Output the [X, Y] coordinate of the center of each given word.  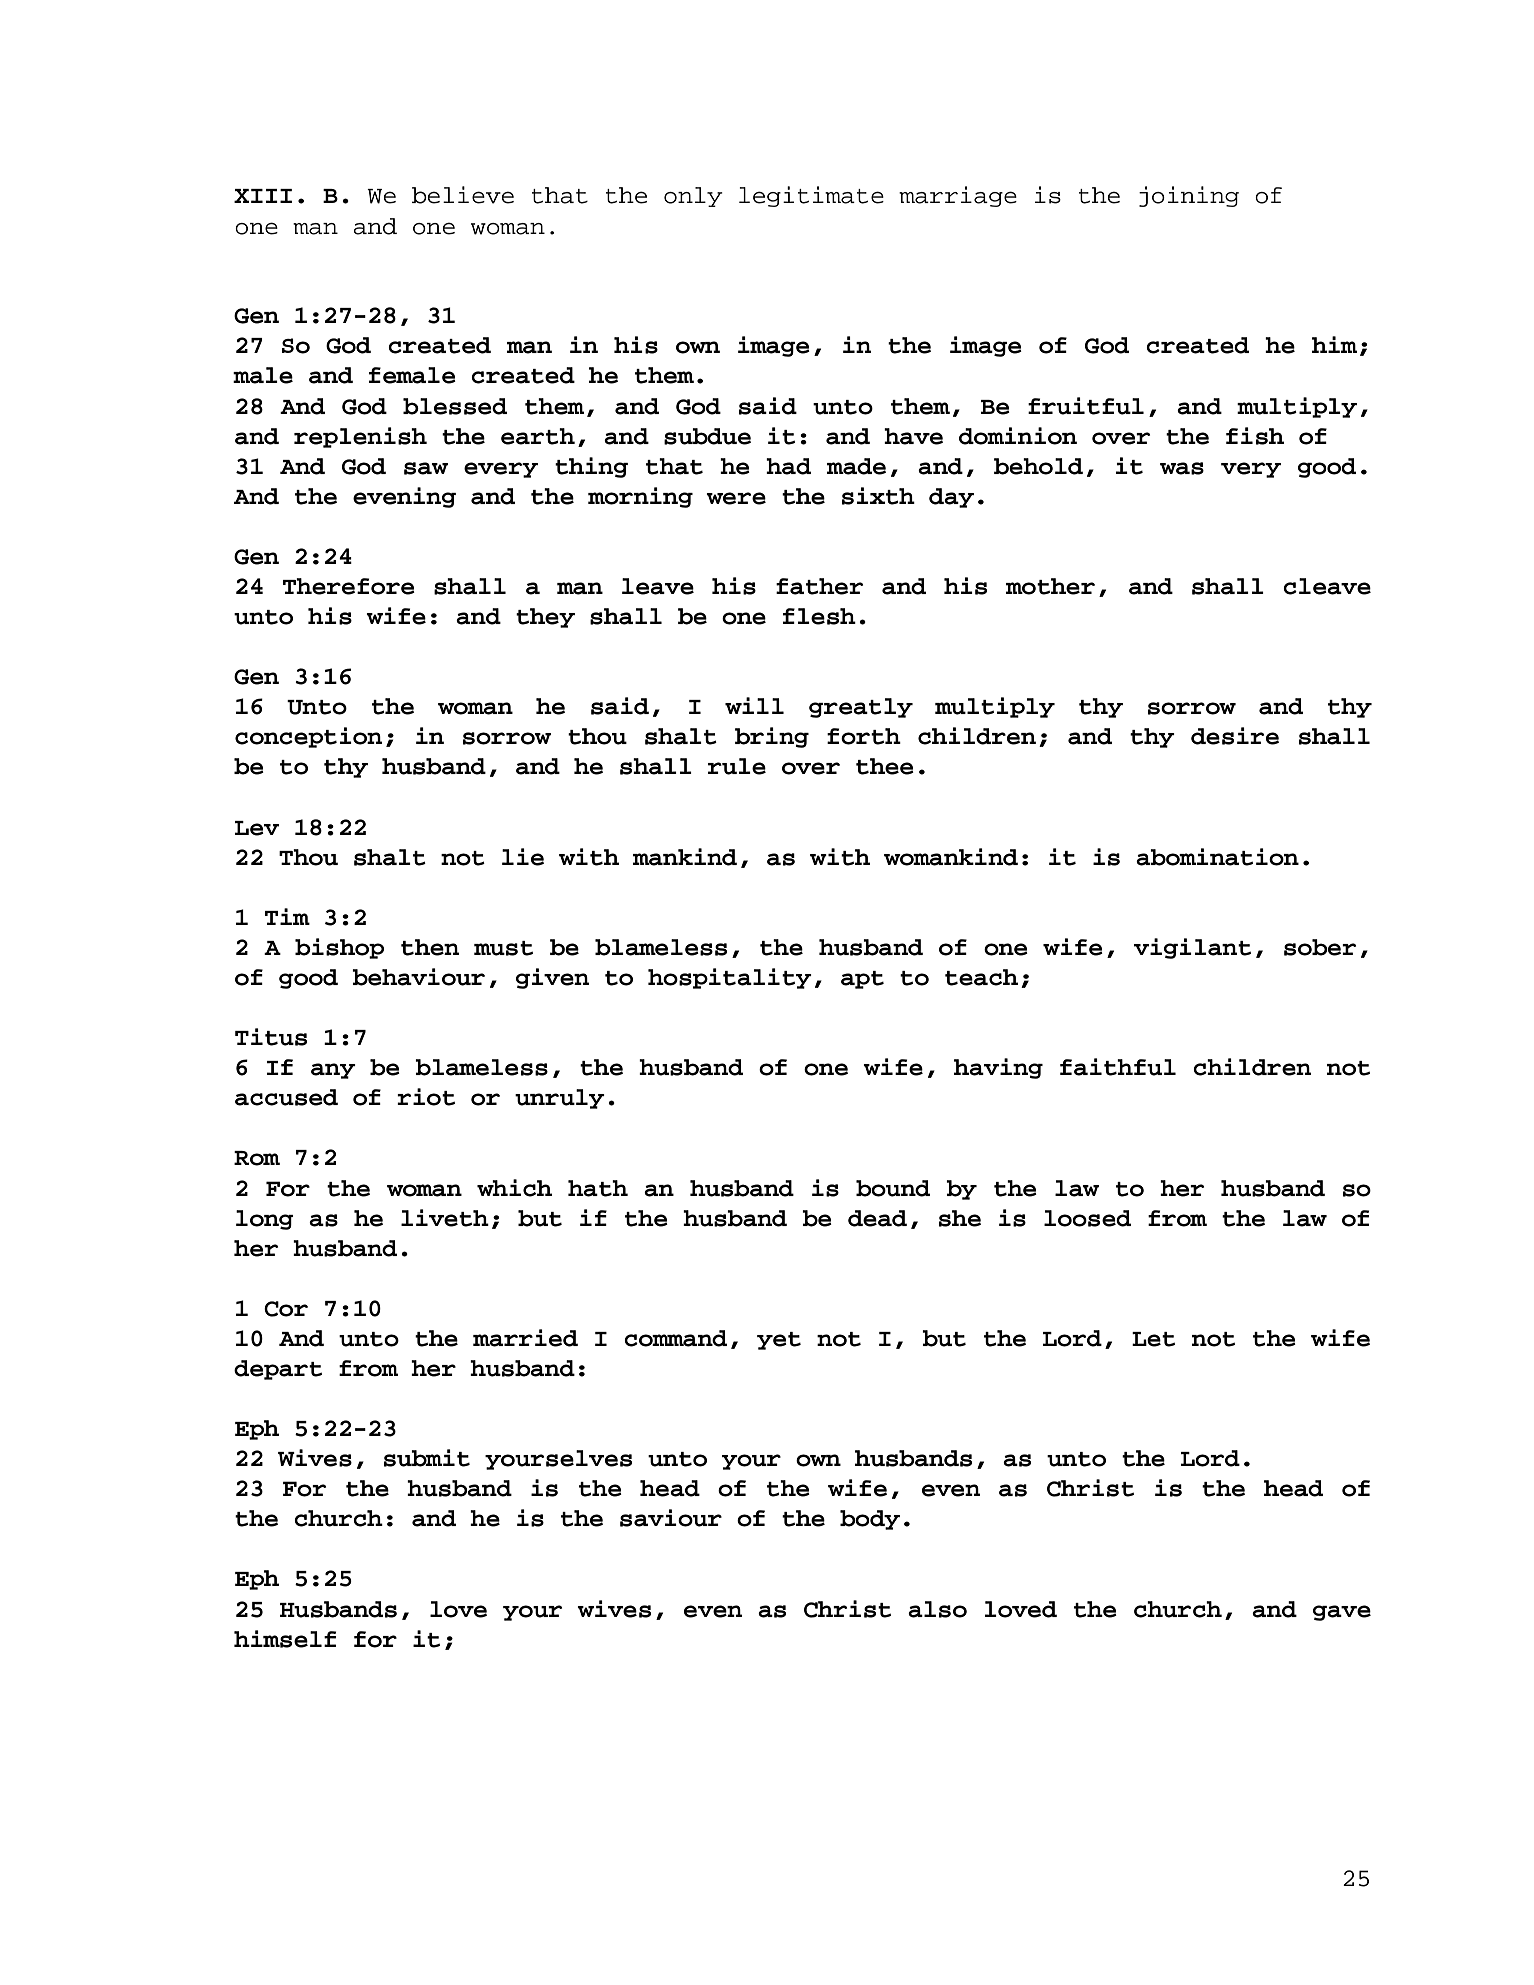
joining [1189, 196]
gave [1342, 1613]
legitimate [811, 196]
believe [463, 195]
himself [285, 1639]
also [937, 1609]
